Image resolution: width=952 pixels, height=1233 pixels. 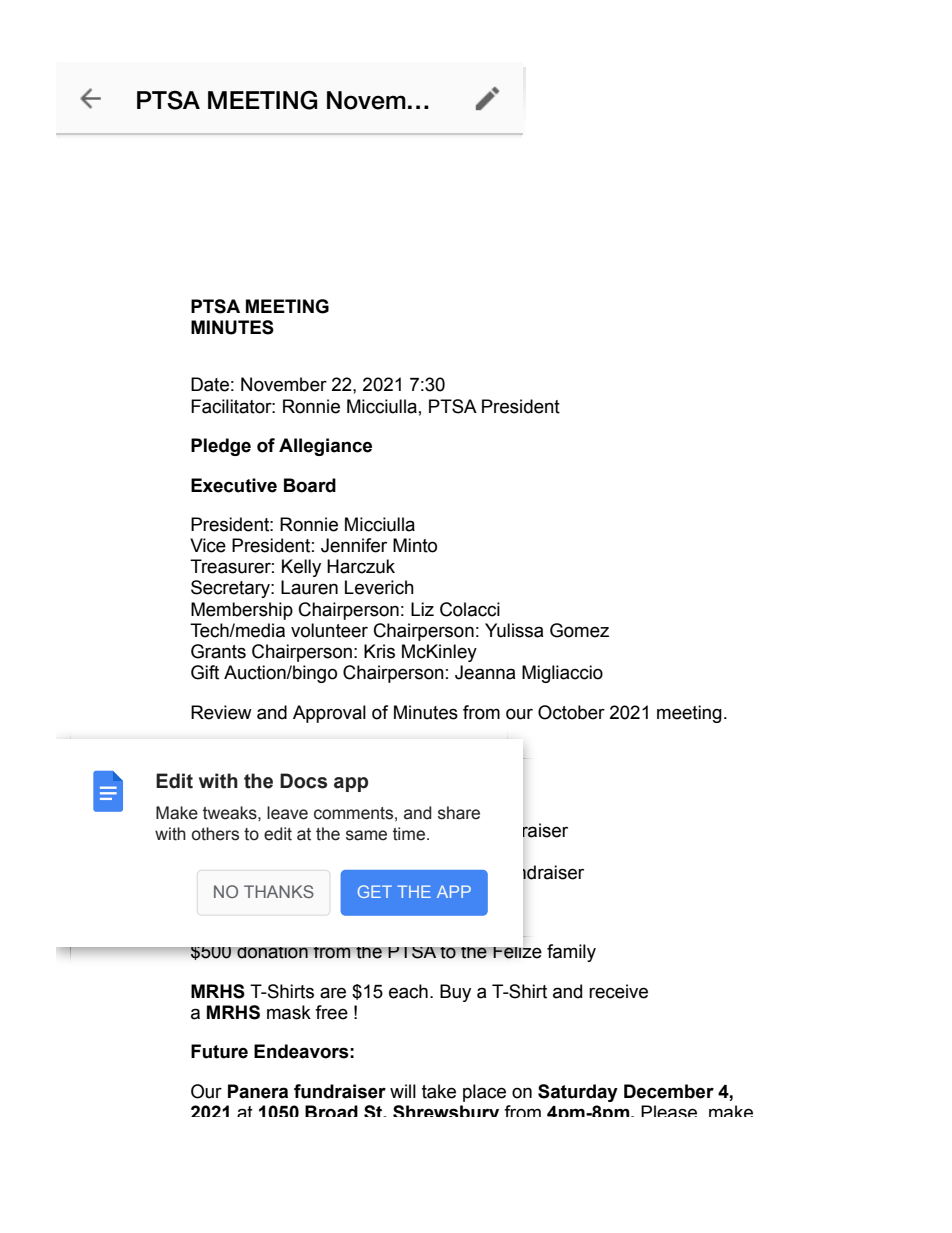 I want to click on October, so click(x=571, y=712).
